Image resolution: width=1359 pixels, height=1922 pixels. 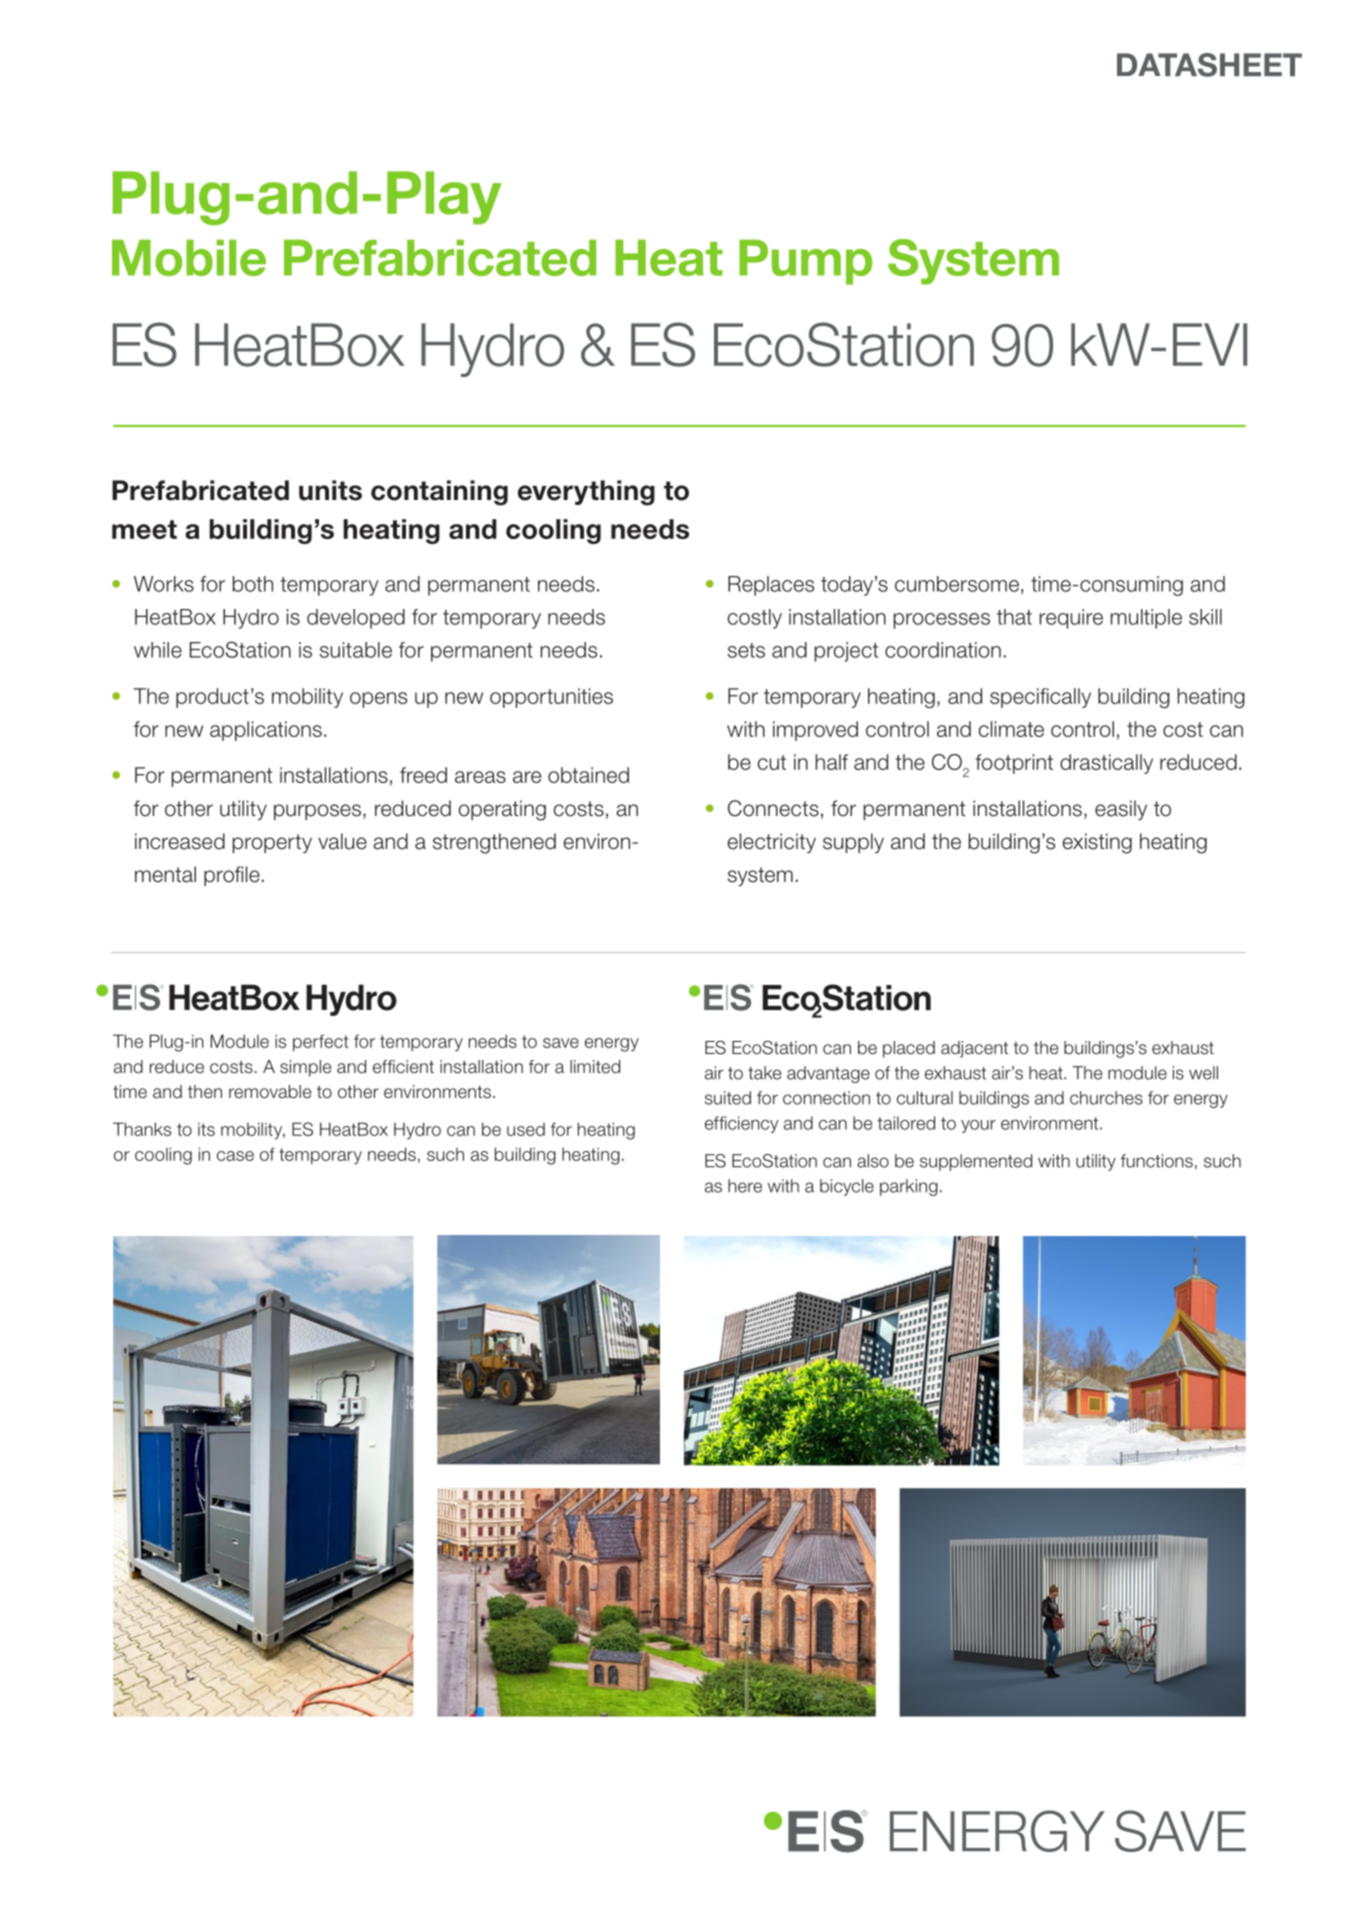 I want to click on case, so click(x=235, y=1156).
